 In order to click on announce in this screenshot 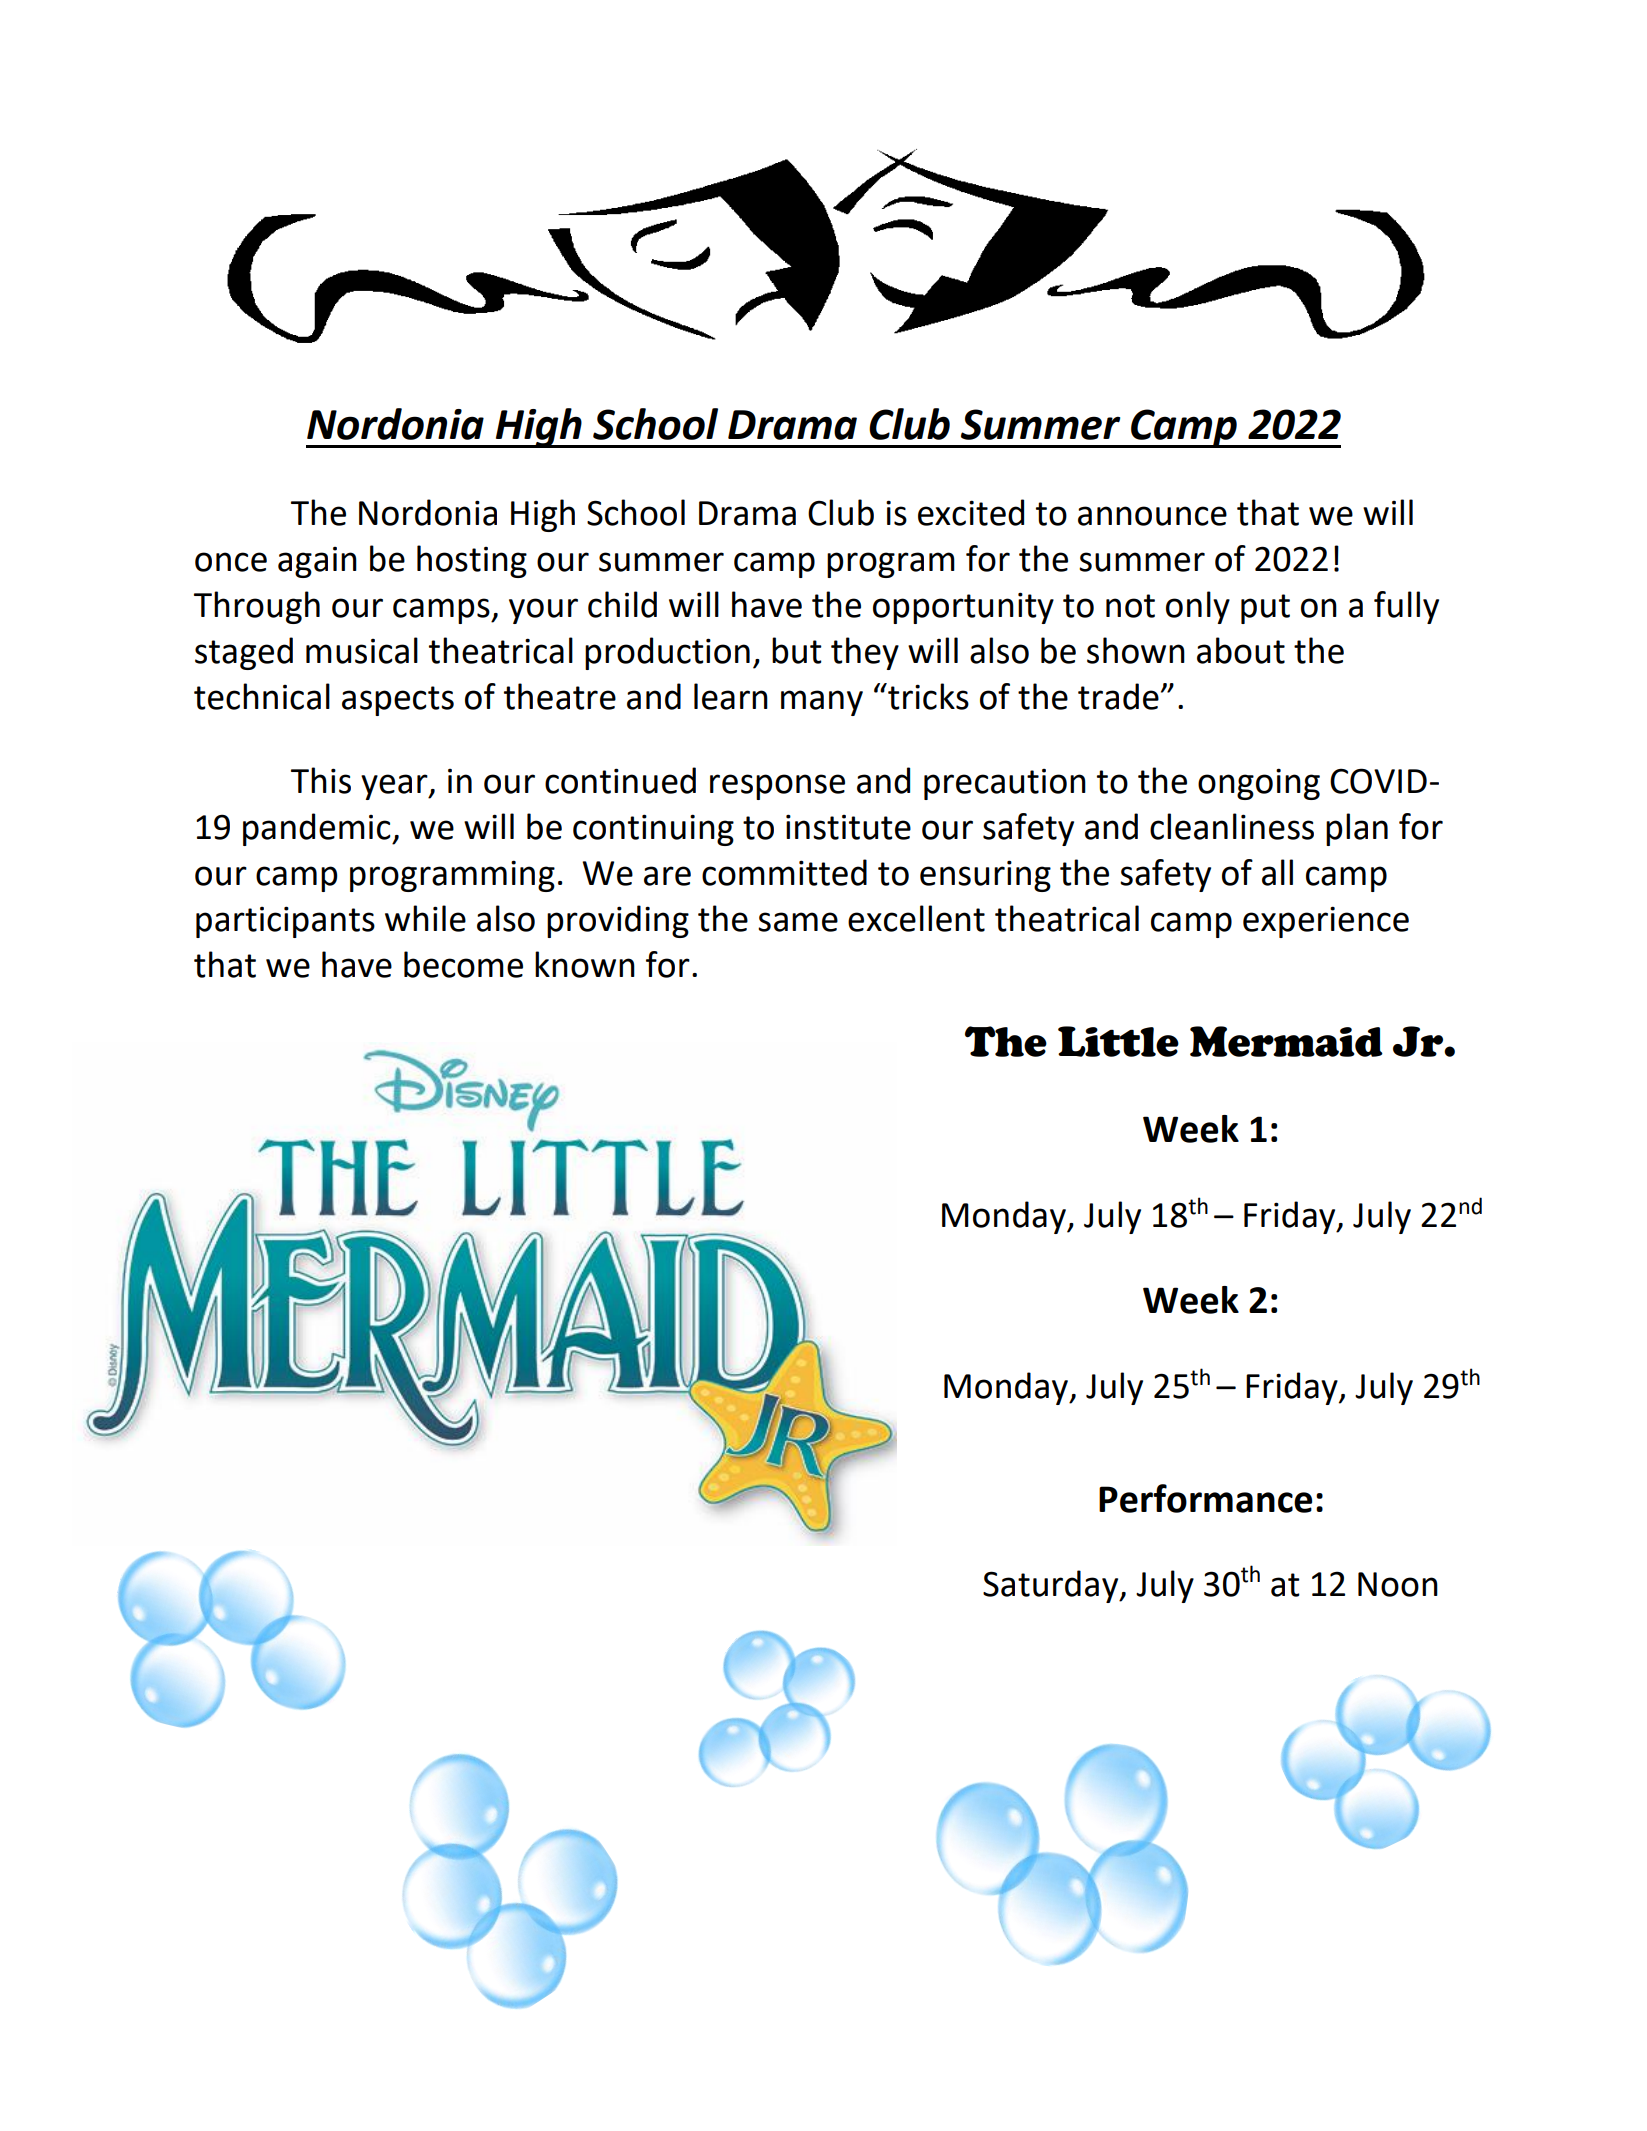, I will do `click(1152, 516)`.
